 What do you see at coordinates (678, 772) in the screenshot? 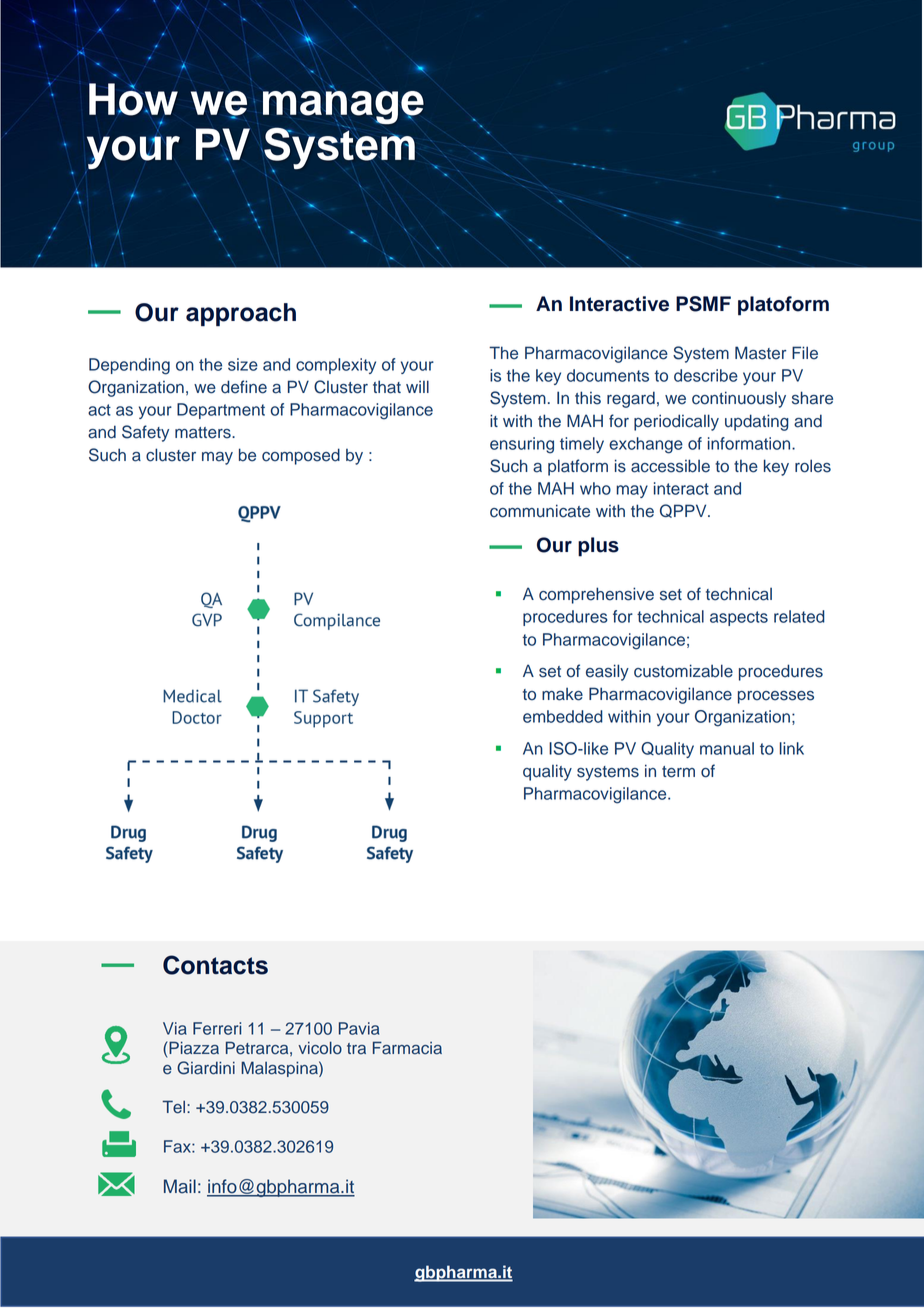
I see `term` at bounding box center [678, 772].
